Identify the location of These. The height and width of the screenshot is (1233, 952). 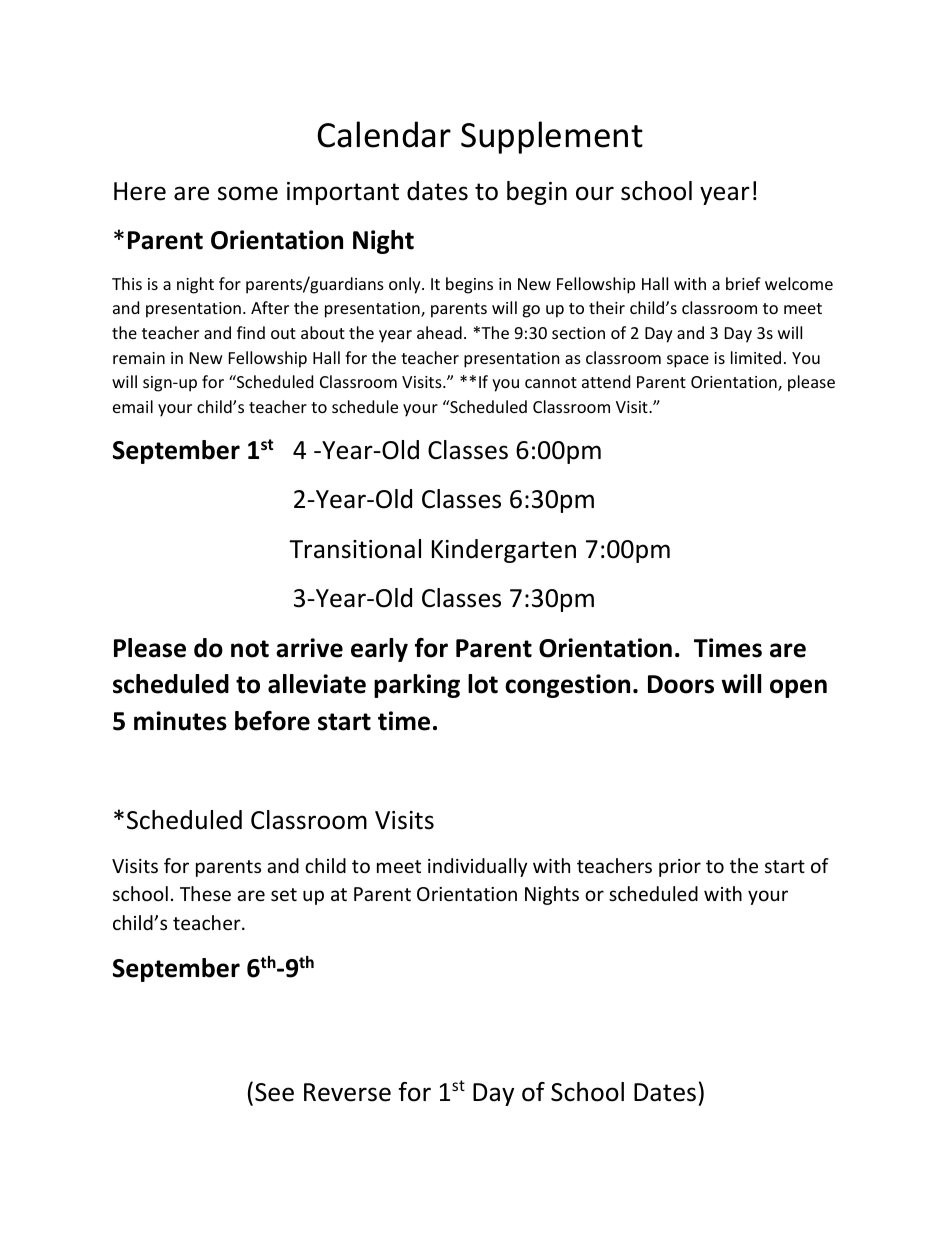
(205, 893).
